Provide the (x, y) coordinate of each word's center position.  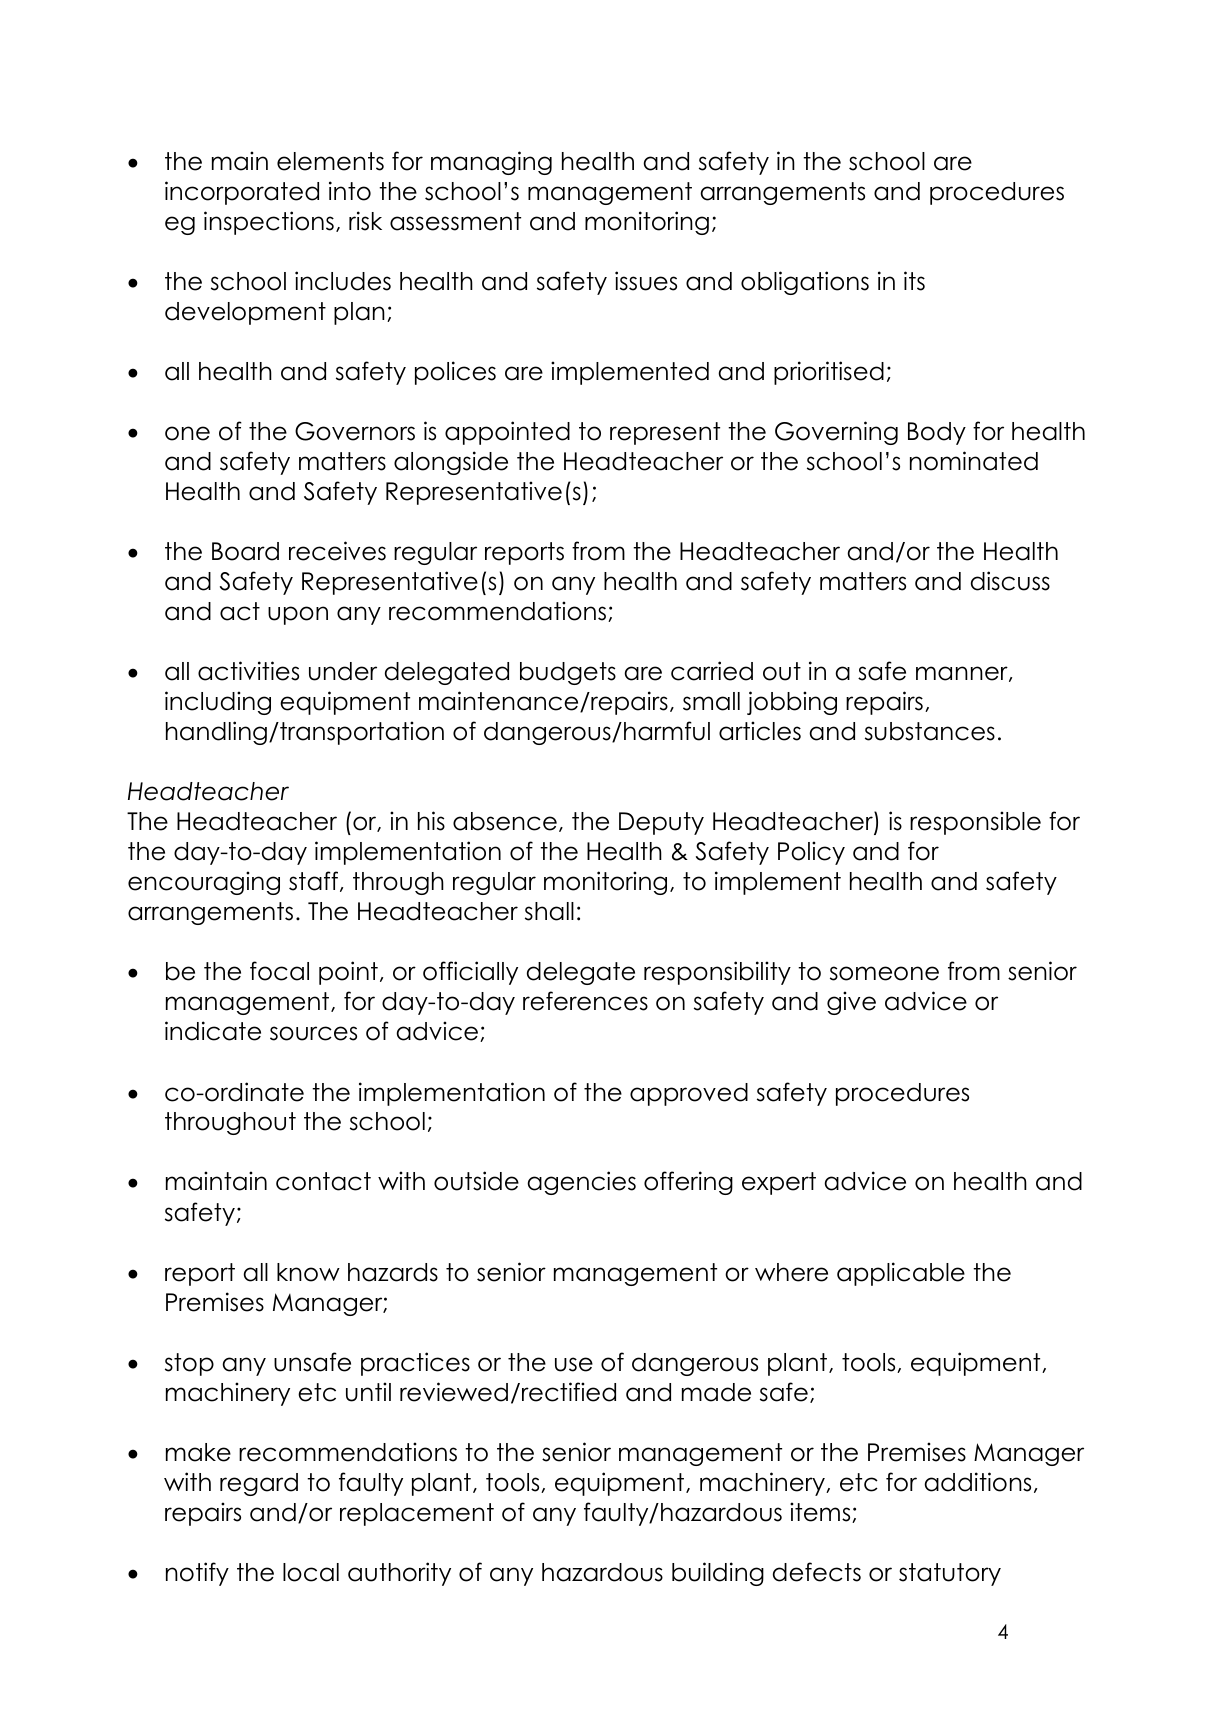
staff (313, 881)
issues (646, 281)
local (311, 1572)
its (914, 281)
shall (549, 911)
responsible (975, 823)
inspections (269, 223)
